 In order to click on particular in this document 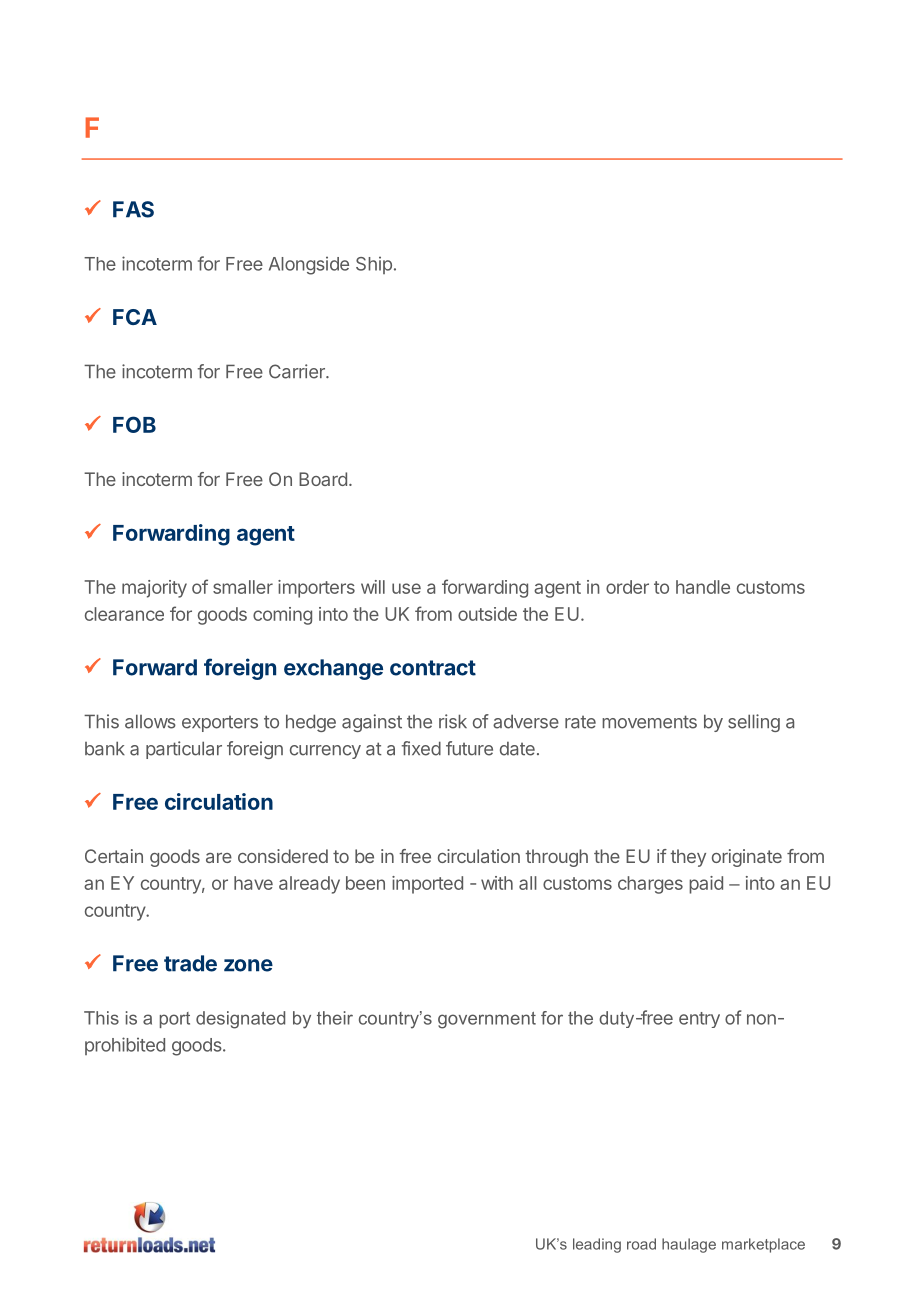, I will do `click(184, 750)`.
